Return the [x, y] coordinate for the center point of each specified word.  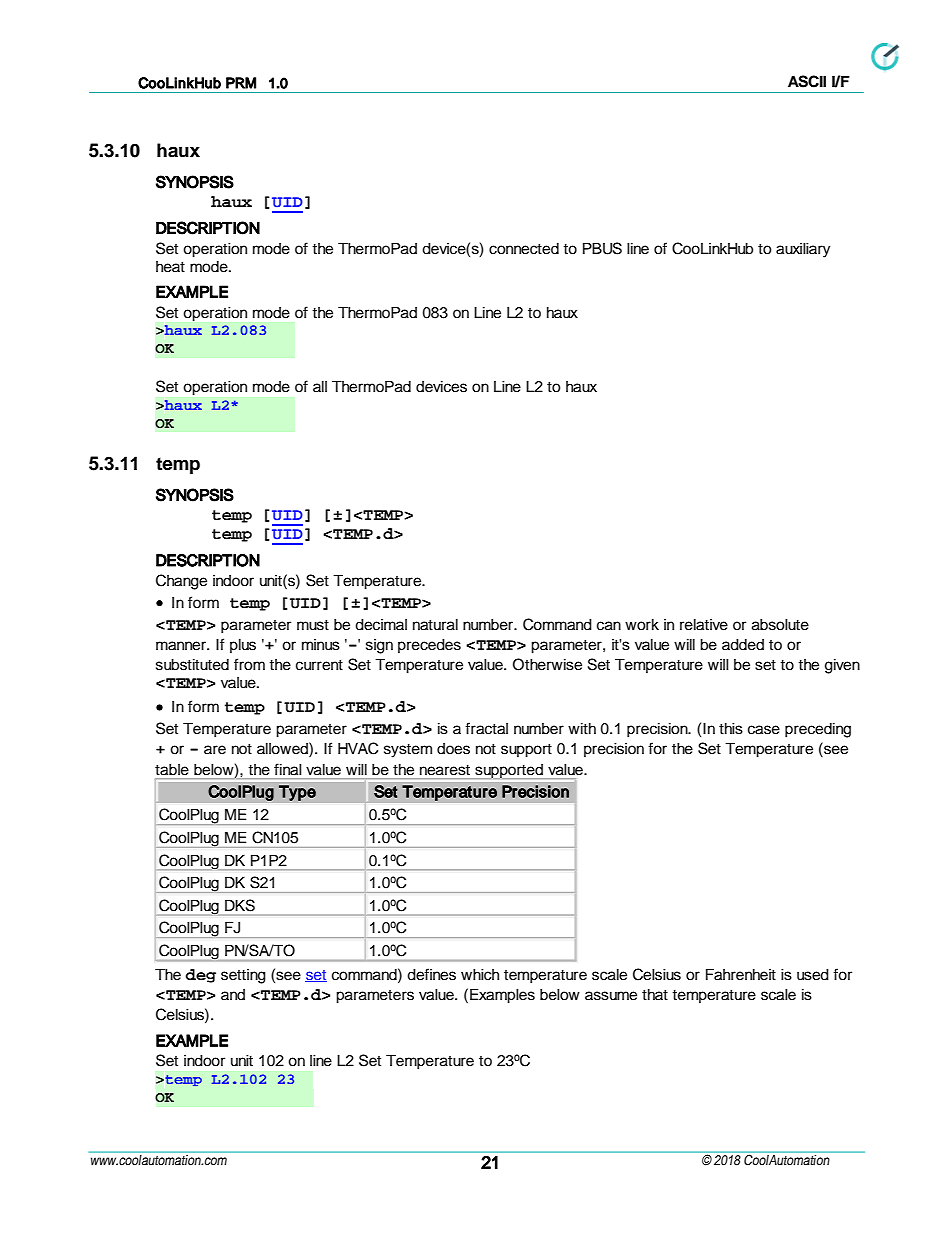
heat [170, 267]
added [743, 645]
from [249, 664]
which [480, 975]
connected [524, 249]
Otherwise [547, 664]
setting [243, 976]
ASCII [807, 81]
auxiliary [803, 250]
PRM [241, 83]
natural [435, 625]
